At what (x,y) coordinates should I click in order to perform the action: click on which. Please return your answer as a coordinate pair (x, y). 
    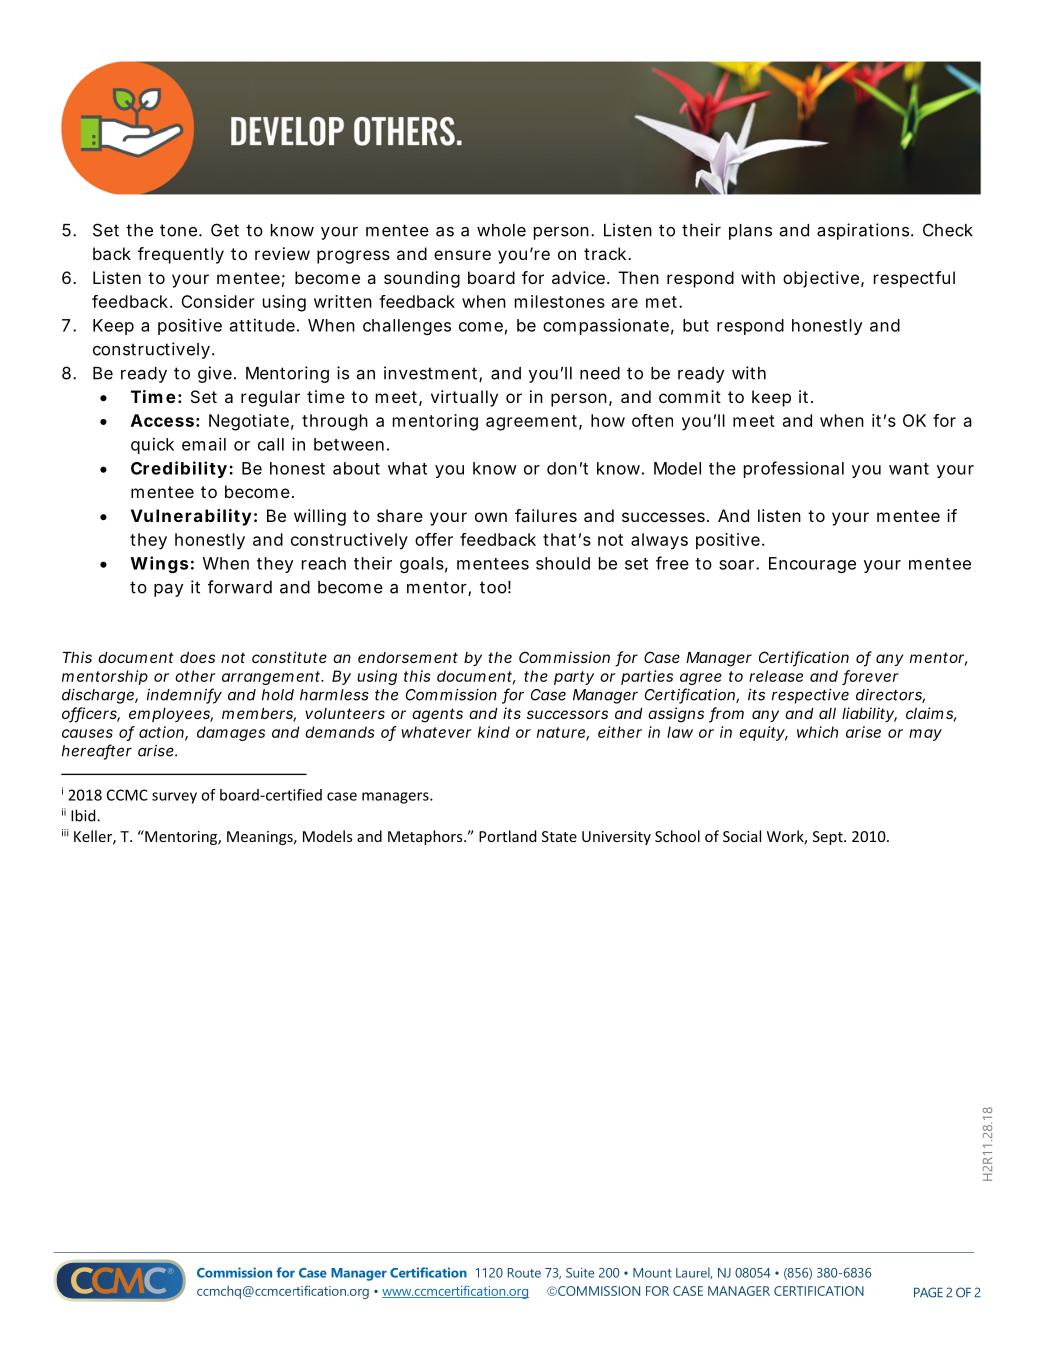
    Looking at the image, I should click on (817, 732).
